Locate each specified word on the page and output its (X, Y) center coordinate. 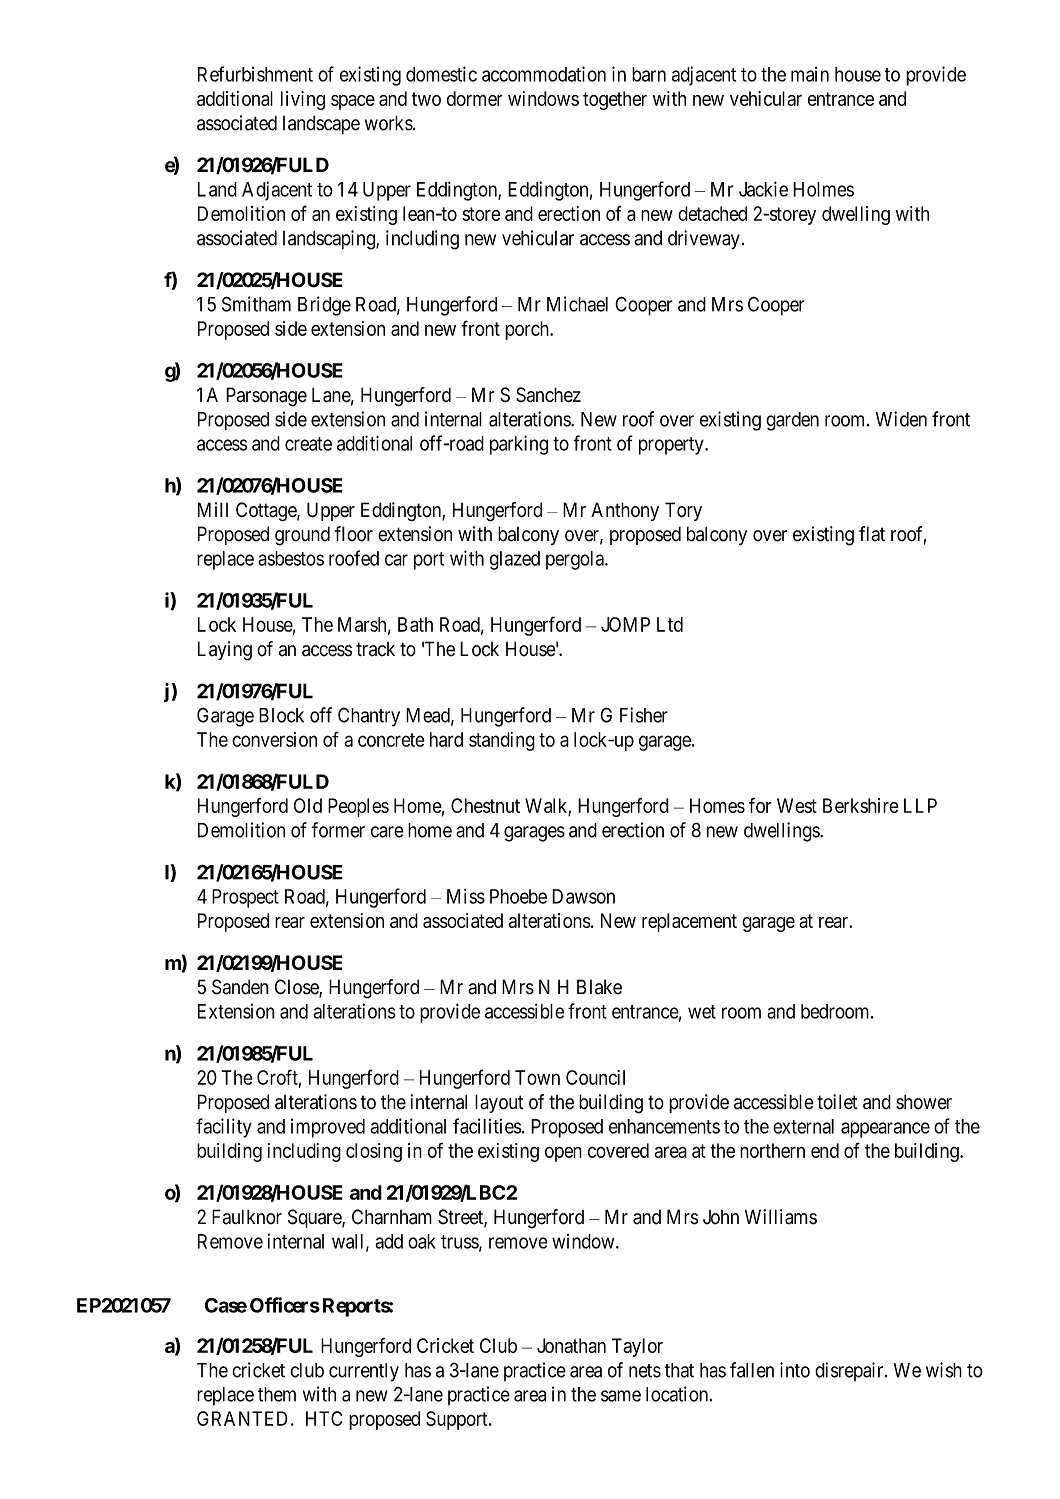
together (615, 100)
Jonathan (571, 1345)
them (277, 1394)
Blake (599, 987)
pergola (576, 560)
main (810, 74)
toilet (837, 1102)
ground (302, 536)
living (303, 100)
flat (872, 534)
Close (297, 988)
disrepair (850, 1371)
